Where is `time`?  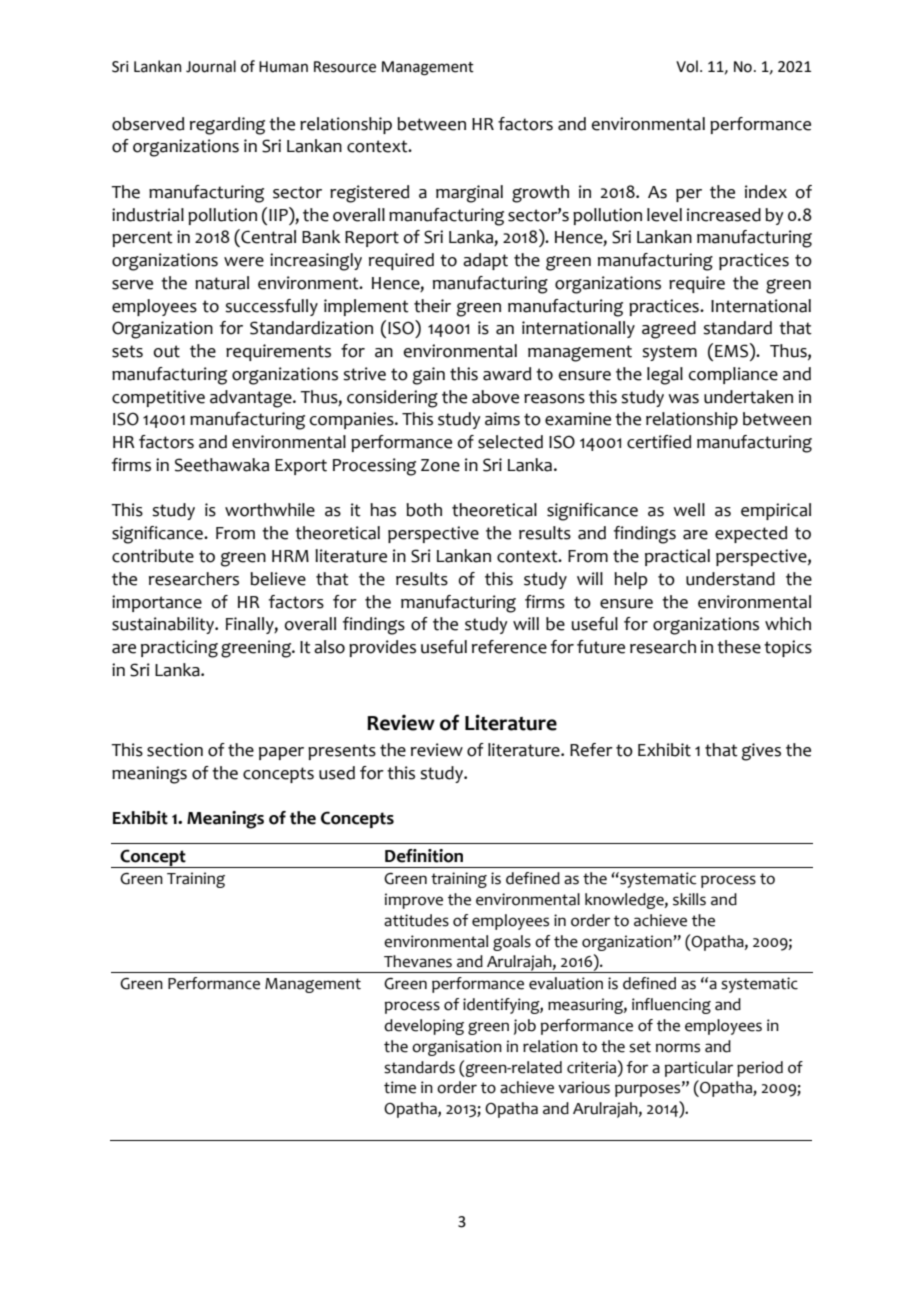 time is located at coordinates (400, 1087).
